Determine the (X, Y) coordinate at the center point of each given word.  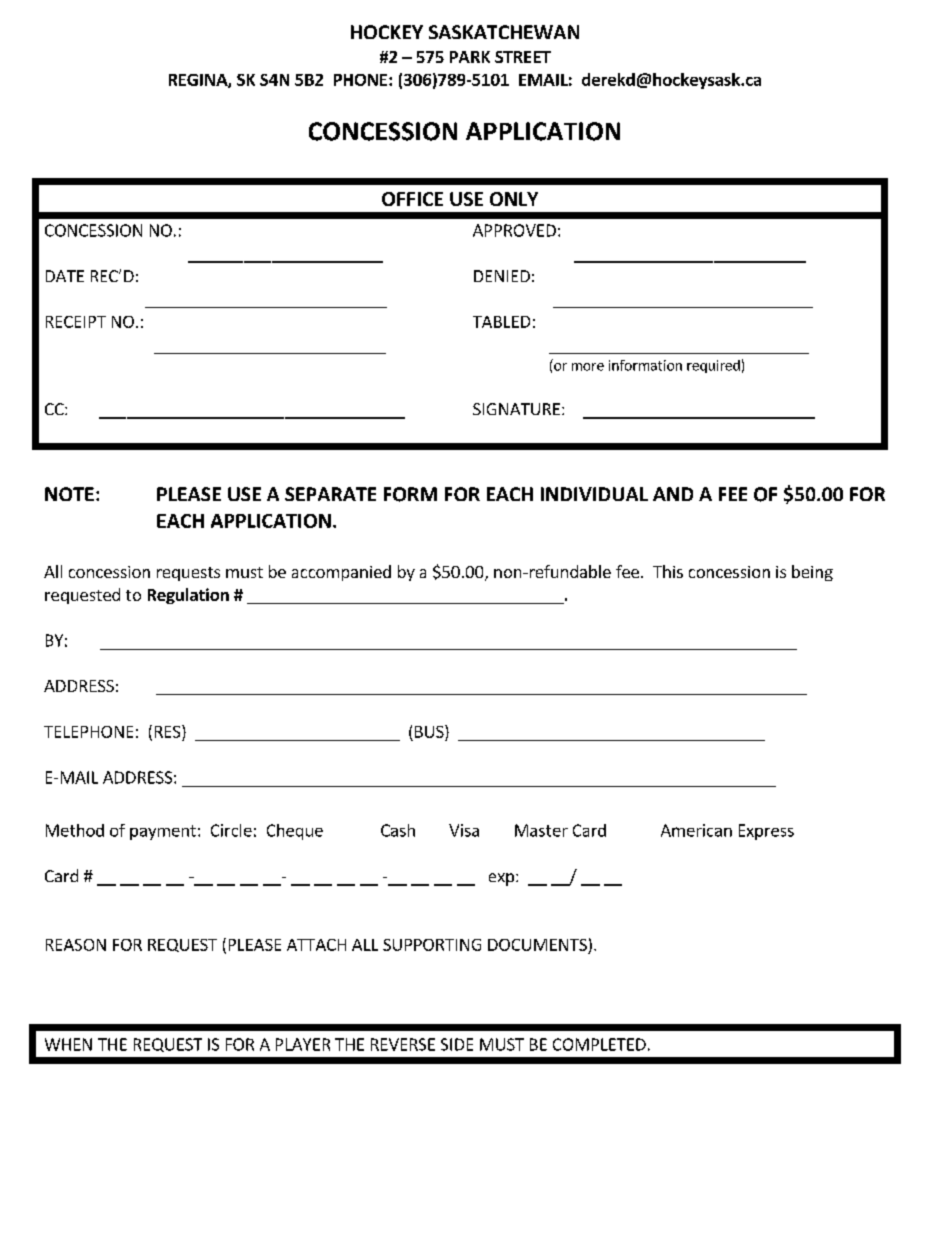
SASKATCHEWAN (504, 32)
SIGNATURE (516, 409)
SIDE (457, 1044)
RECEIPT (76, 322)
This (668, 571)
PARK (470, 57)
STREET (523, 57)
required (713, 366)
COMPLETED (599, 1044)
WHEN (68, 1044)
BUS (430, 731)
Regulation (188, 596)
